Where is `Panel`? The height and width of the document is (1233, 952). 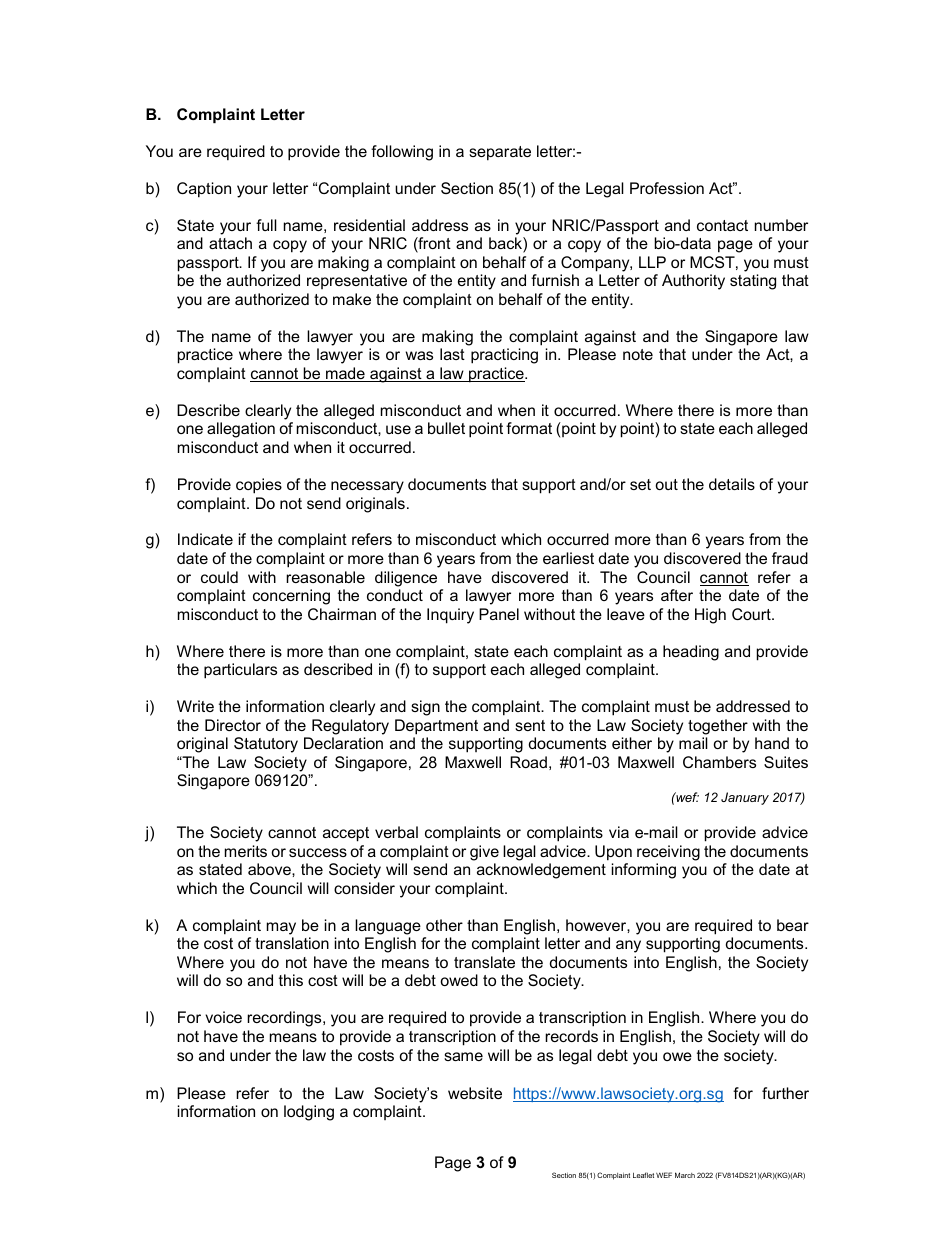
Panel is located at coordinates (499, 614).
